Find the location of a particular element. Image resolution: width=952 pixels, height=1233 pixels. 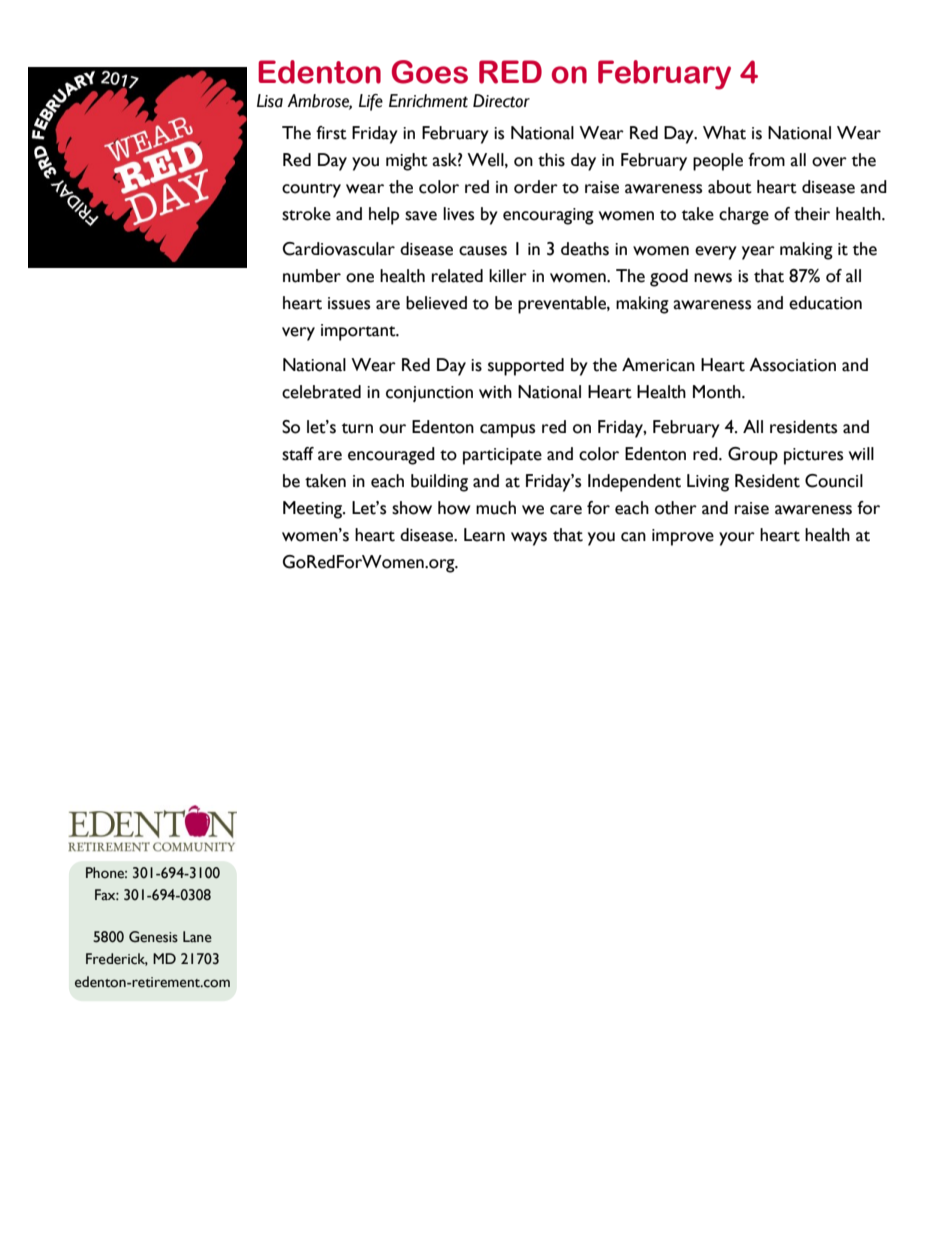

Lane is located at coordinates (197, 937).
